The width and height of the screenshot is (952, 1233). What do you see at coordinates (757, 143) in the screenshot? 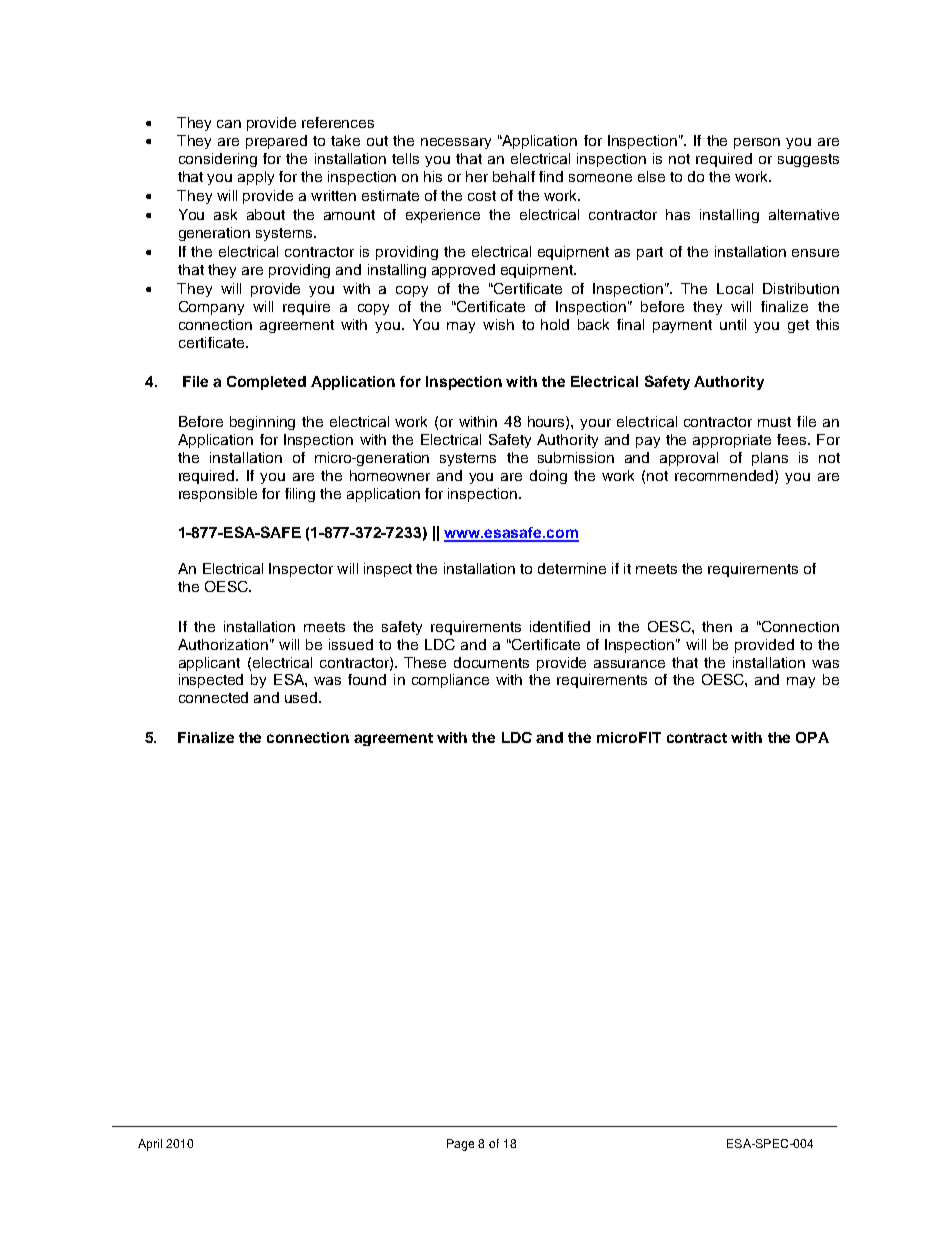
I see `person` at bounding box center [757, 143].
